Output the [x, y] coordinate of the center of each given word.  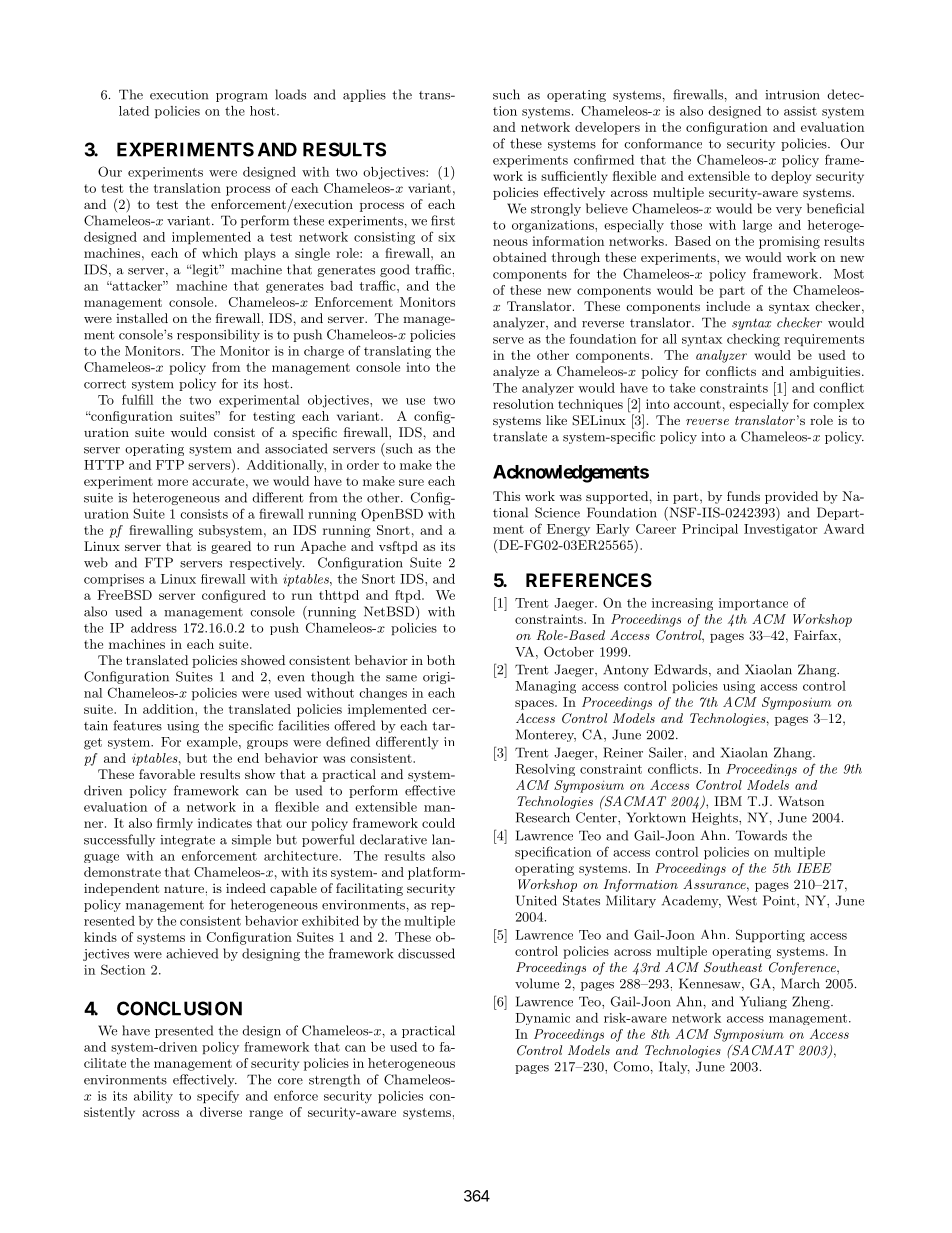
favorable [167, 774]
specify [218, 1097]
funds [743, 496]
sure [411, 482]
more [173, 482]
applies [364, 95]
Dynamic [542, 1019]
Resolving [545, 770]
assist [800, 111]
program [242, 97]
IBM [728, 801]
